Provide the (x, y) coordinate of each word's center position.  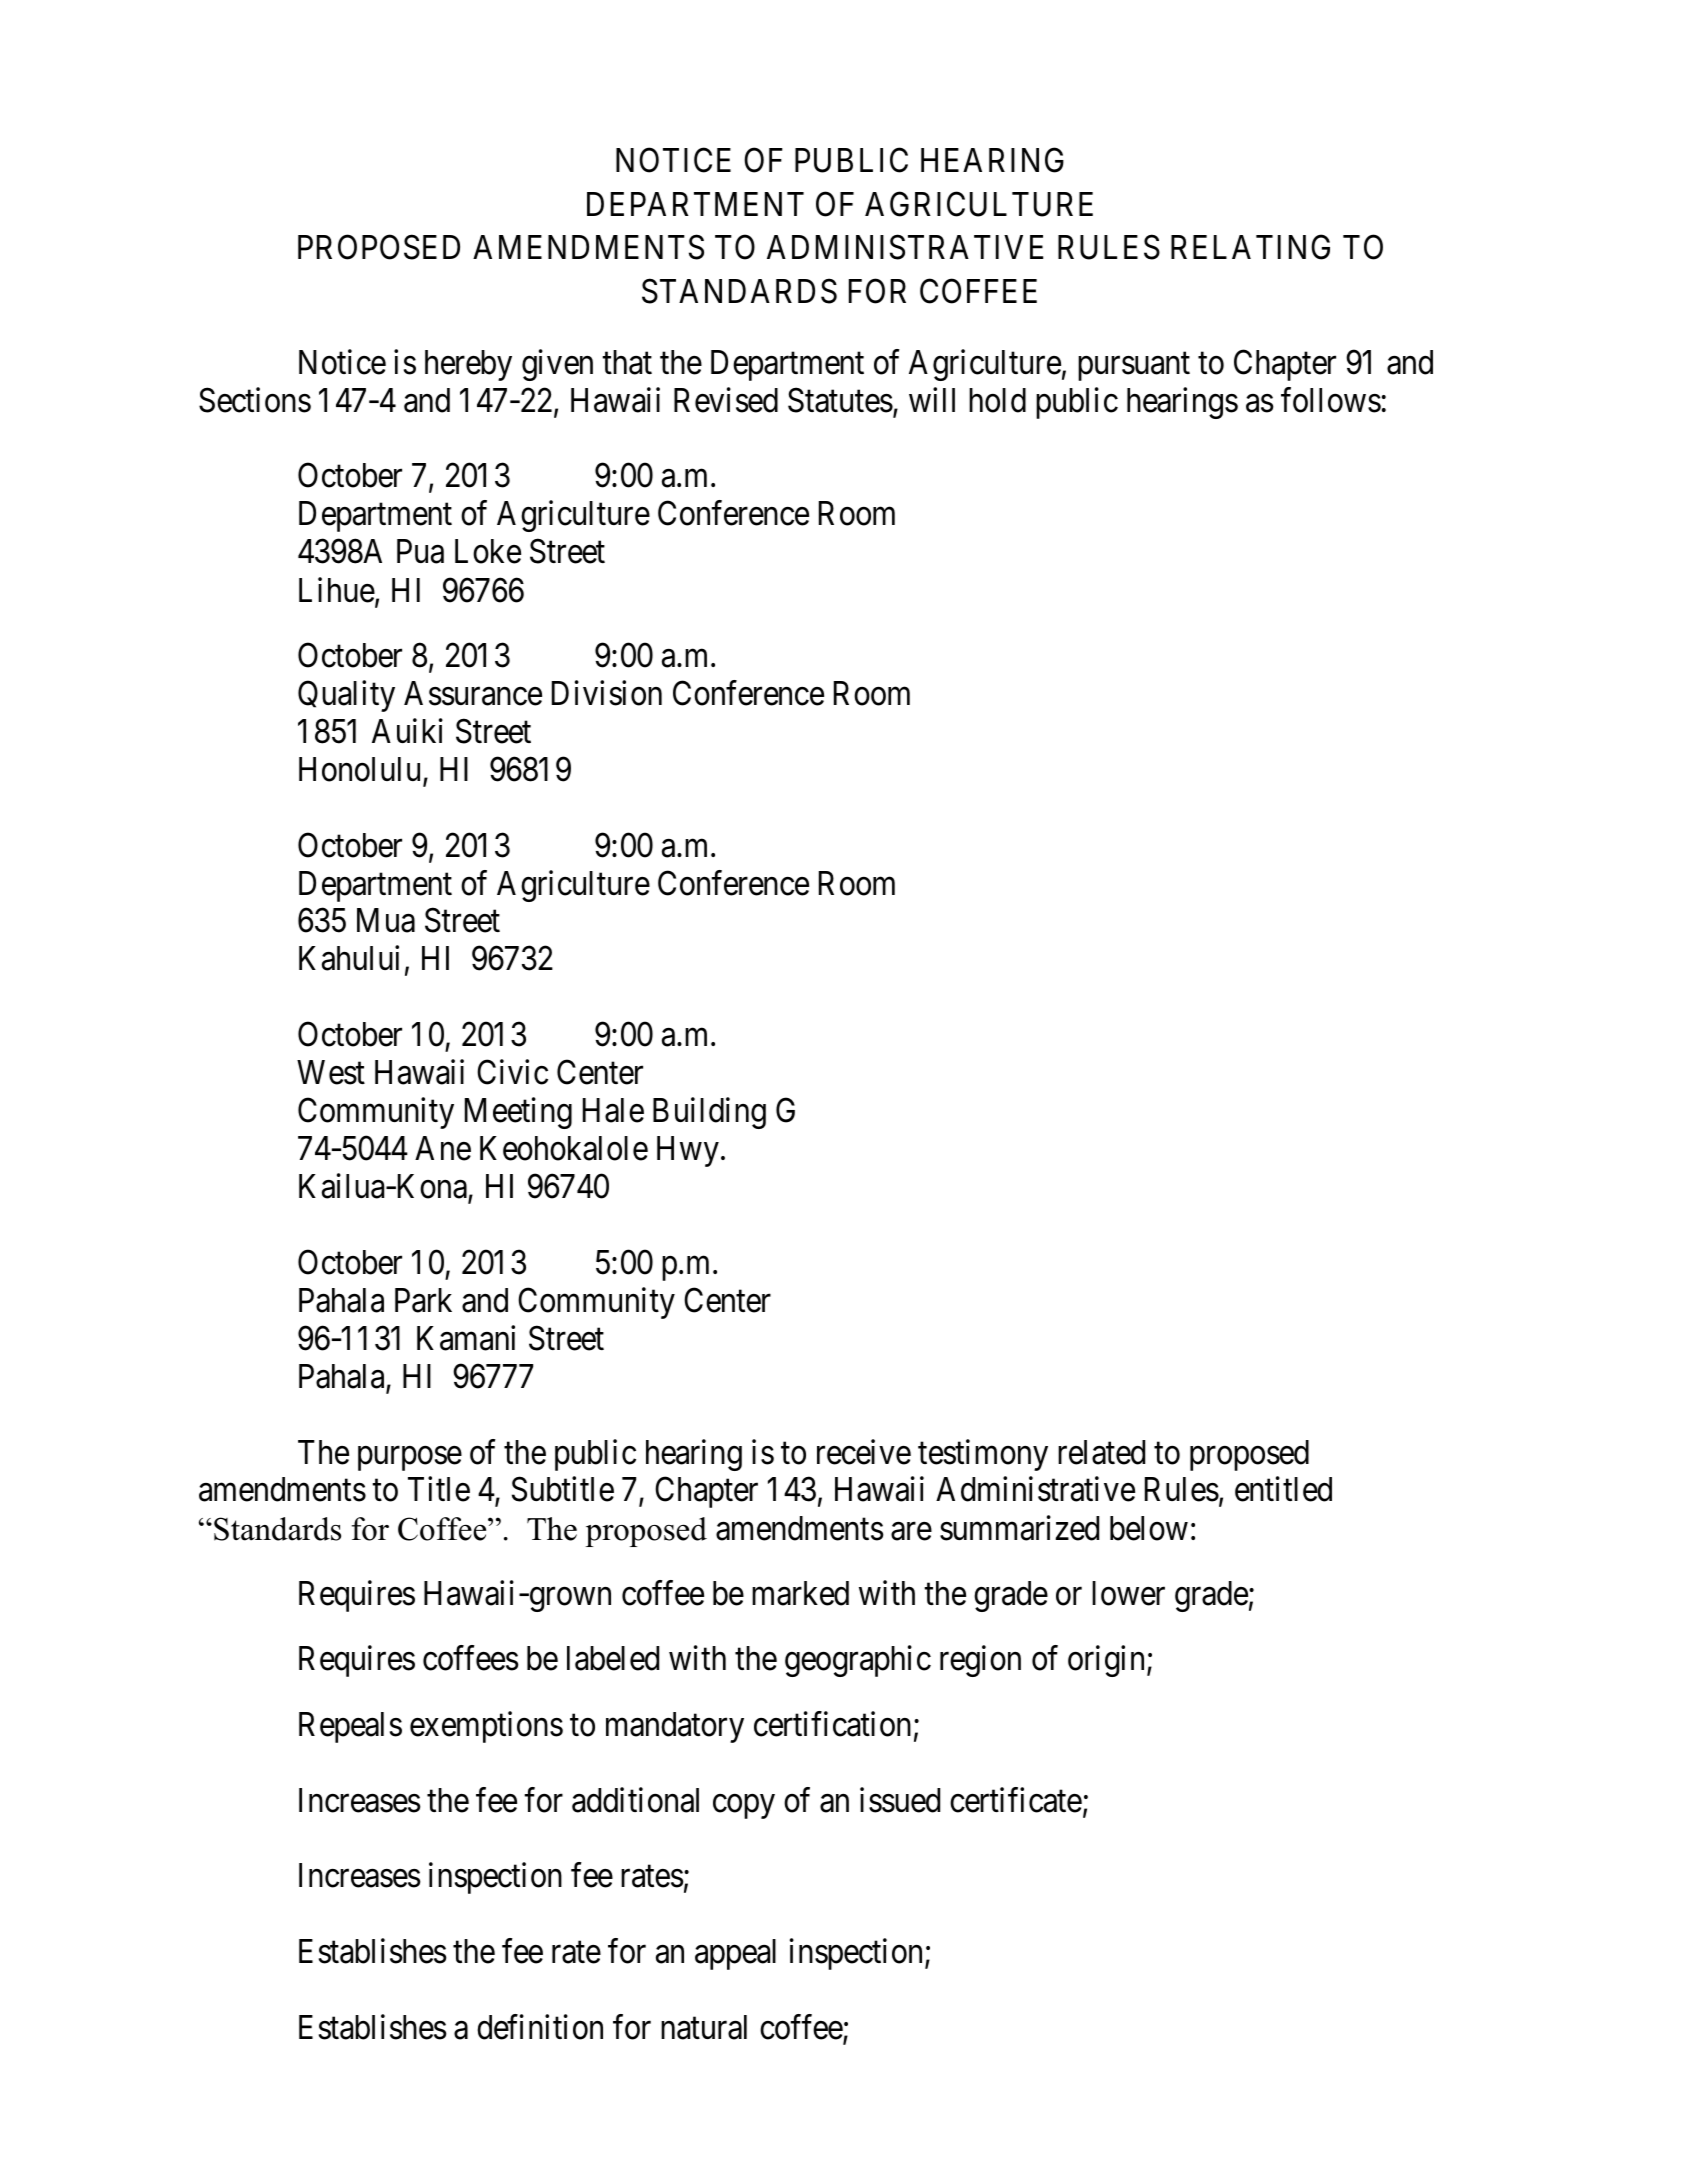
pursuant (1134, 367)
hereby (468, 365)
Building (709, 1113)
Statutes (840, 400)
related (1101, 1452)
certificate (1016, 1800)
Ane (443, 1148)
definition (540, 2027)
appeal (735, 1954)
